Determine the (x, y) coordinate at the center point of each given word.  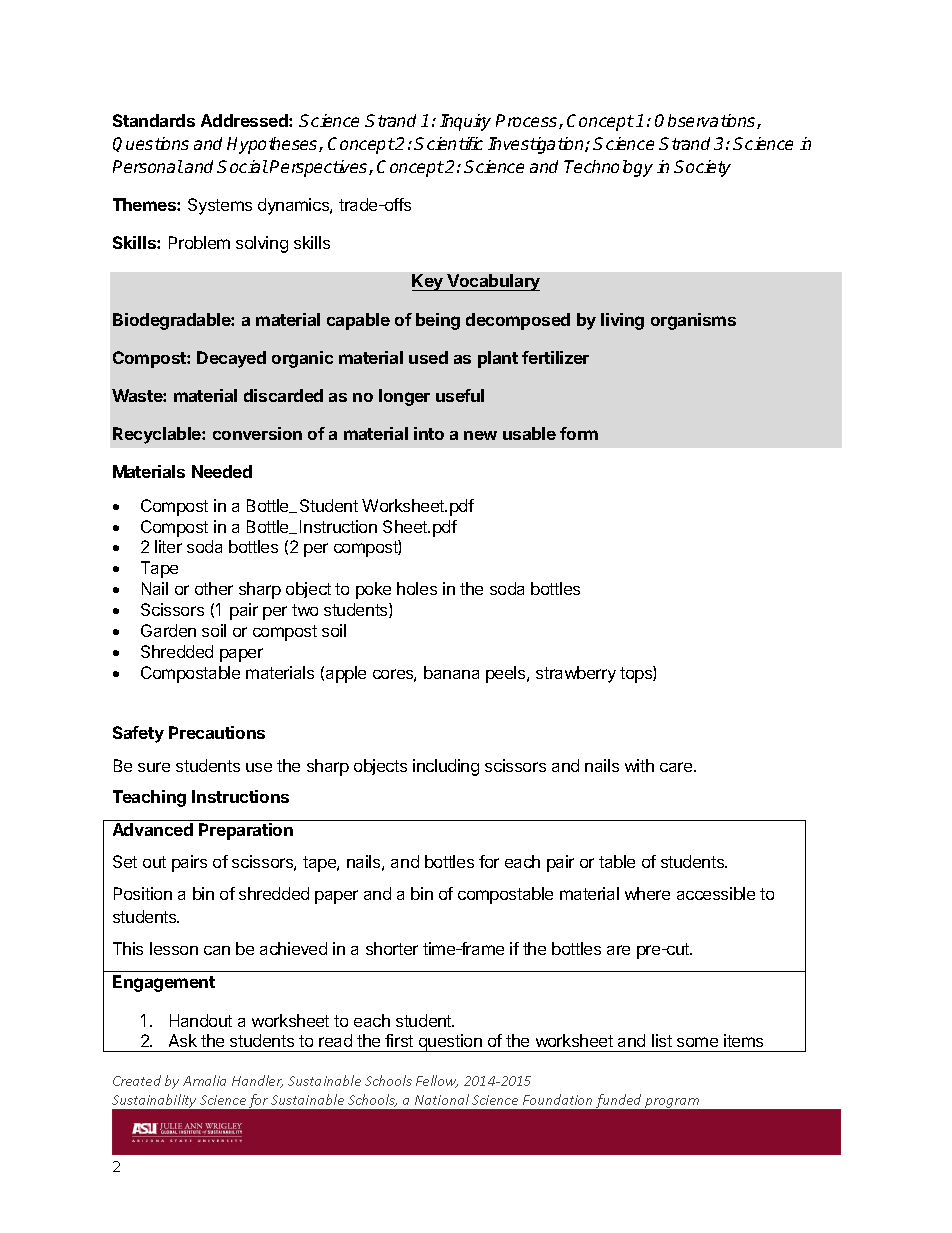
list (662, 1040)
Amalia (204, 1080)
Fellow (437, 1081)
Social (242, 166)
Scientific (448, 143)
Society (702, 168)
